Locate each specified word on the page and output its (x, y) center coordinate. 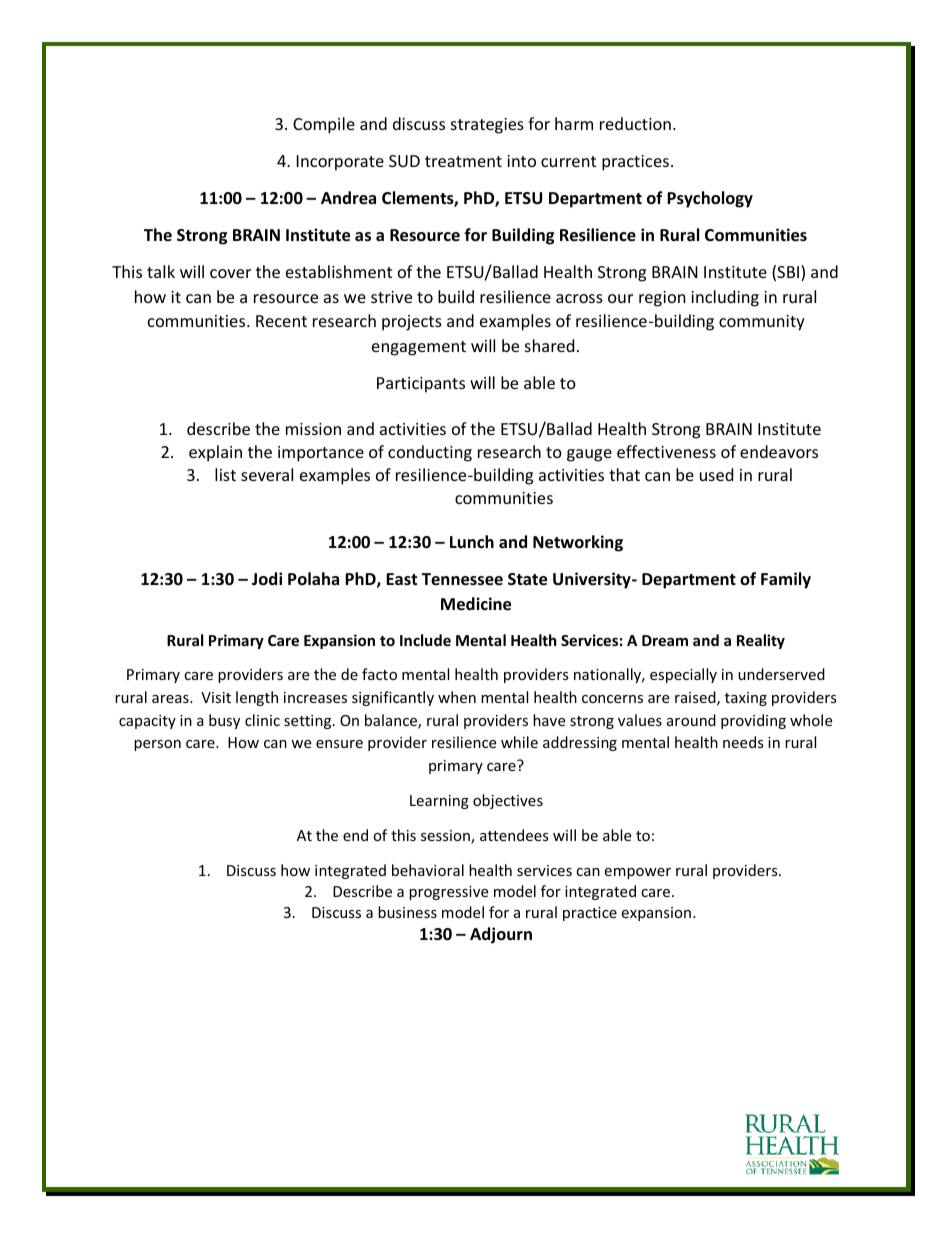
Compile (324, 125)
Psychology (710, 199)
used (716, 474)
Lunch (472, 541)
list (225, 474)
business (407, 912)
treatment (463, 161)
